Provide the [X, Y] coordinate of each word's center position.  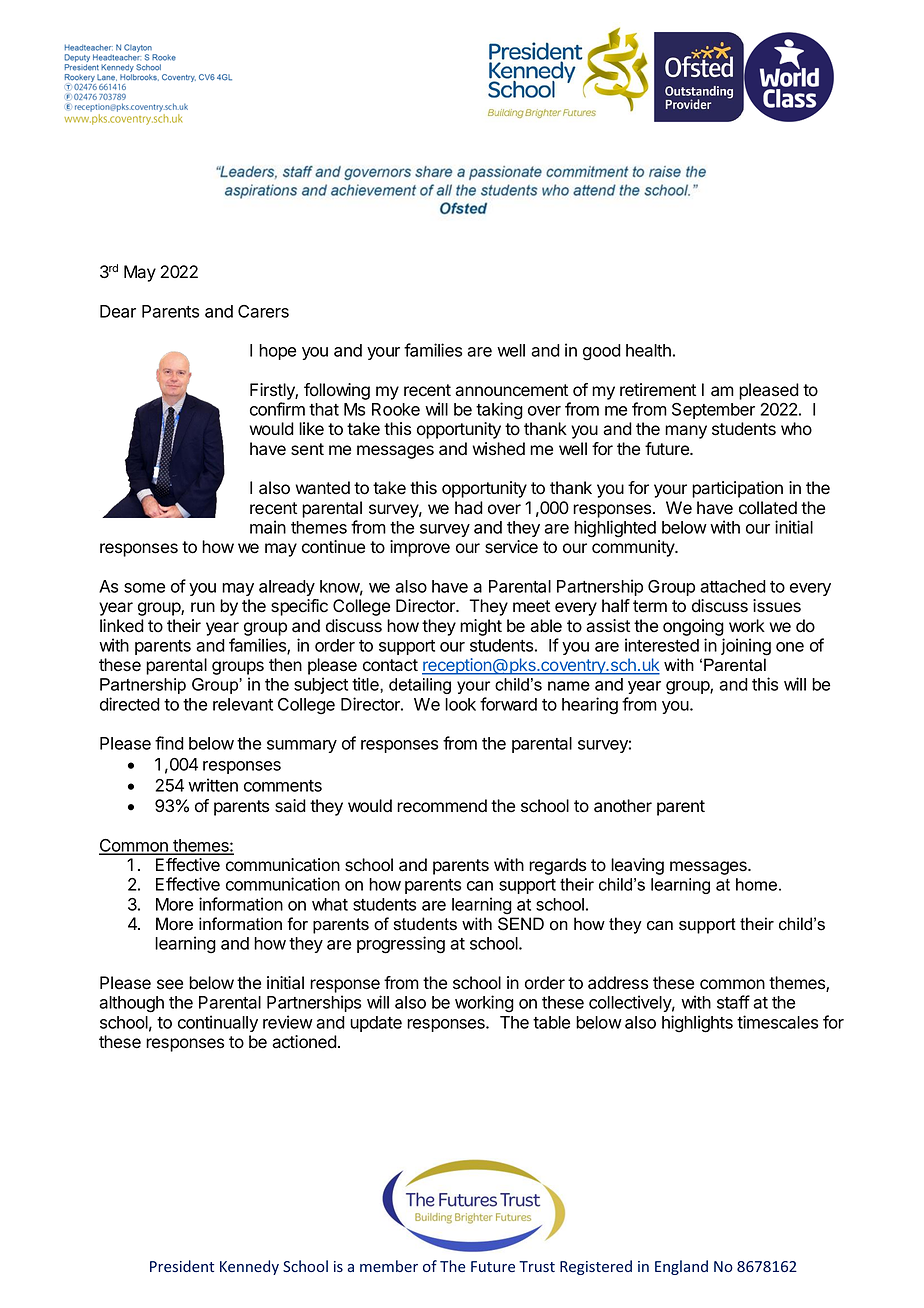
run [203, 607]
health [648, 350]
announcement [511, 390]
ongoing [693, 627]
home [756, 884]
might [481, 627]
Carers [263, 311]
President [182, 1266]
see [170, 984]
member [389, 1266]
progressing [401, 945]
